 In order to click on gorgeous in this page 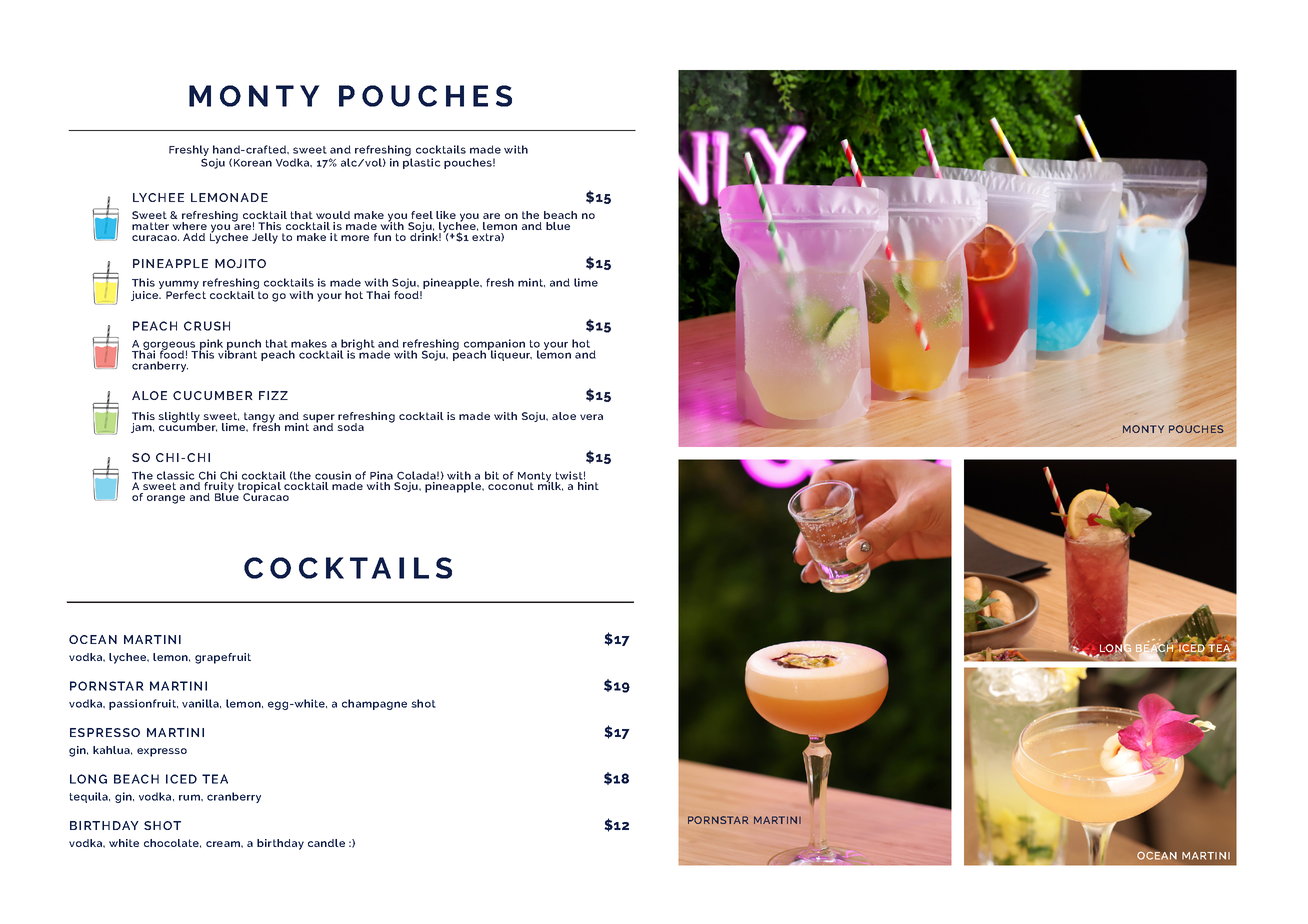, I will do `click(170, 347)`.
